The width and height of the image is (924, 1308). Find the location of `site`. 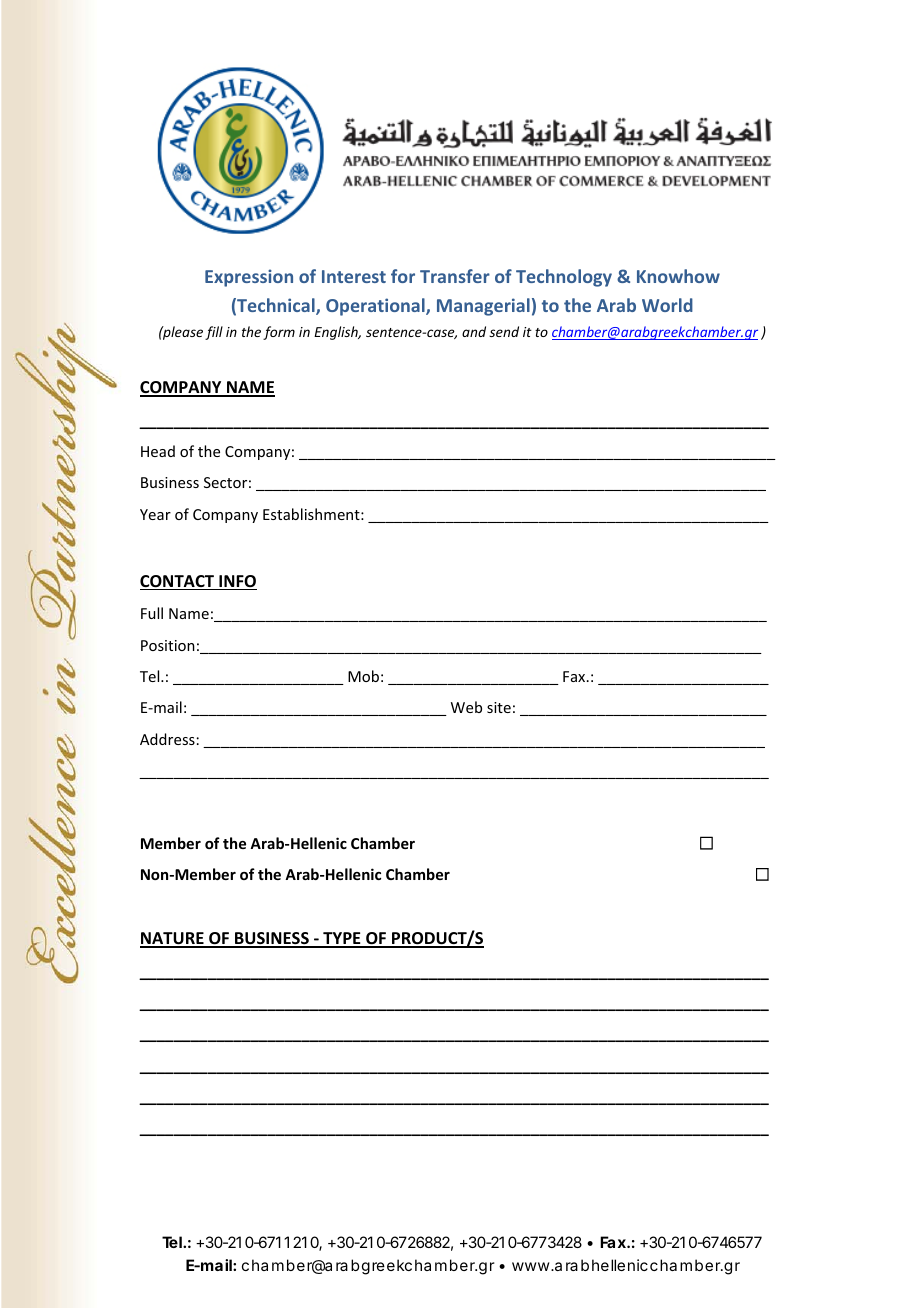

site is located at coordinates (499, 707).
